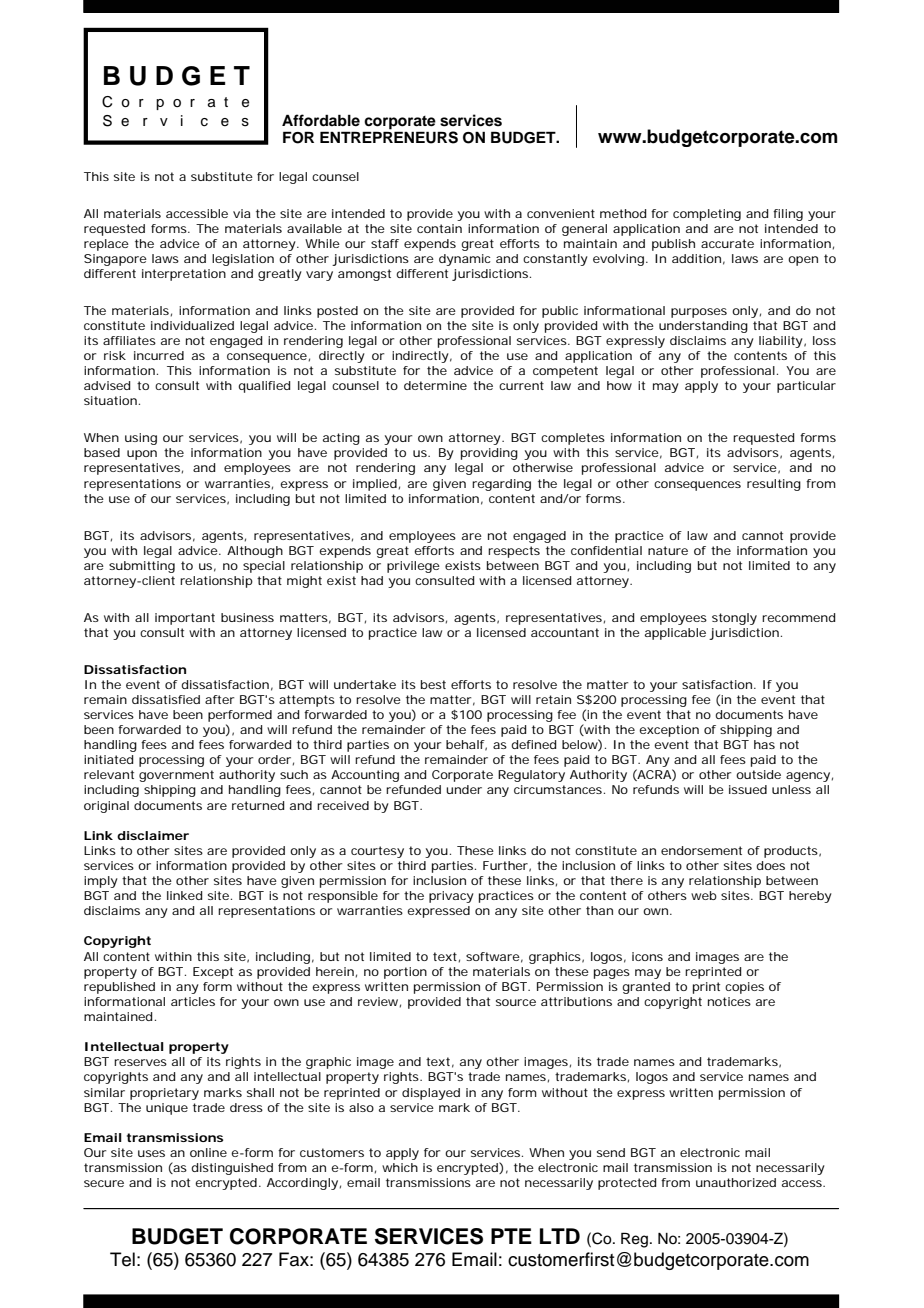 This screenshot has height=1308, width=924. I want to click on distinguished, so click(232, 1169).
